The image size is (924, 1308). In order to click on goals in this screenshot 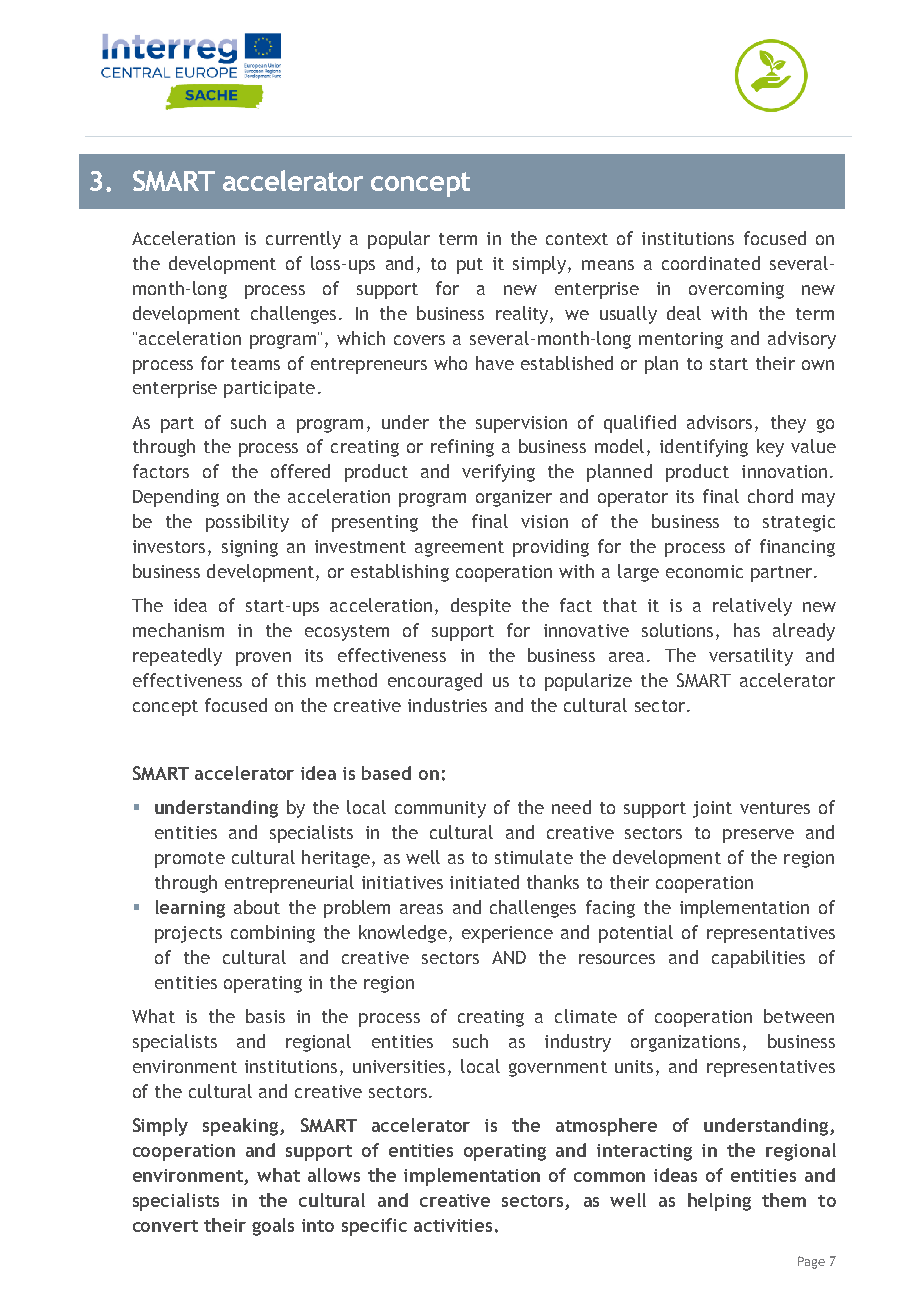, I will do `click(273, 1227)`.
